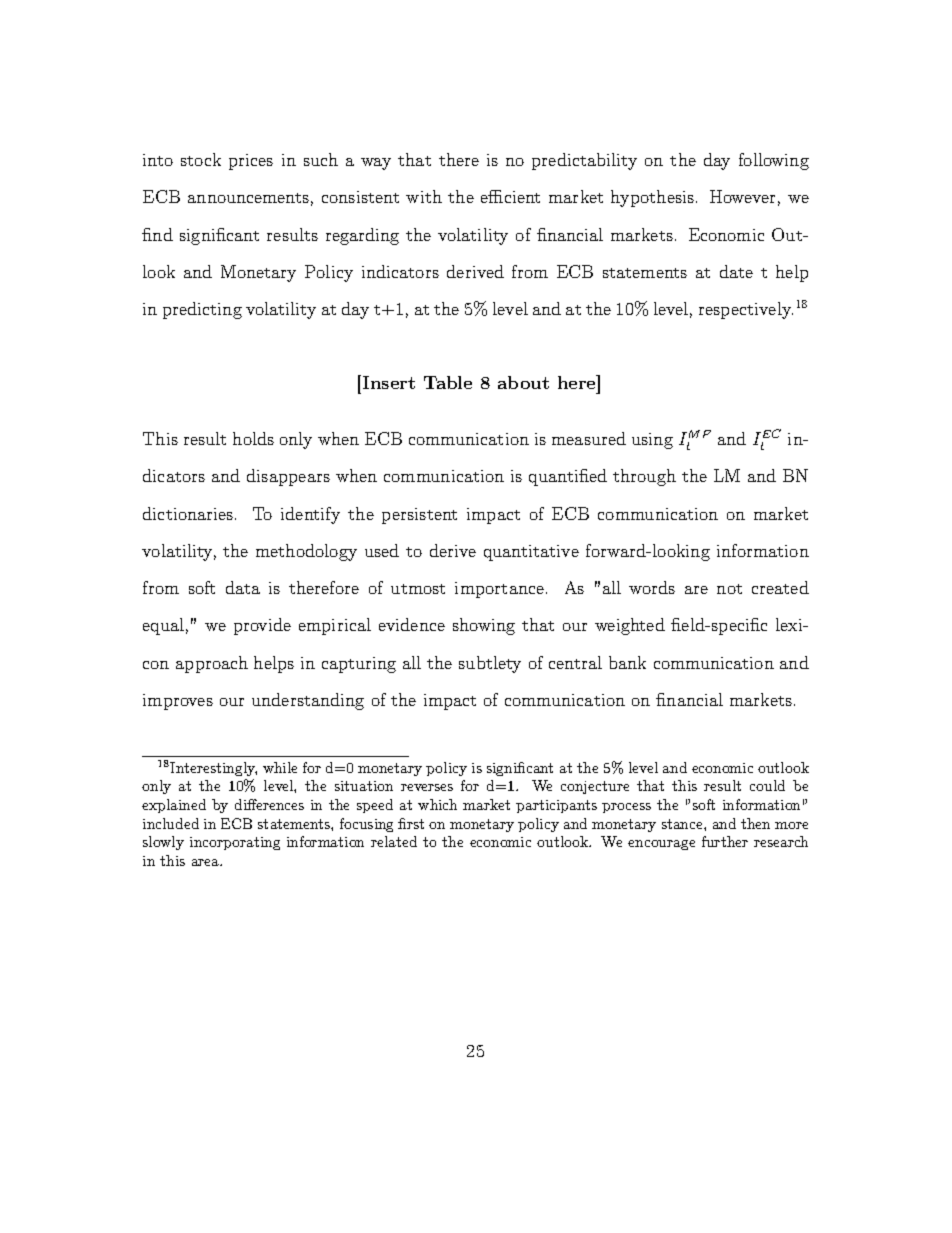 The image size is (952, 1233). I want to click on bank, so click(627, 662).
